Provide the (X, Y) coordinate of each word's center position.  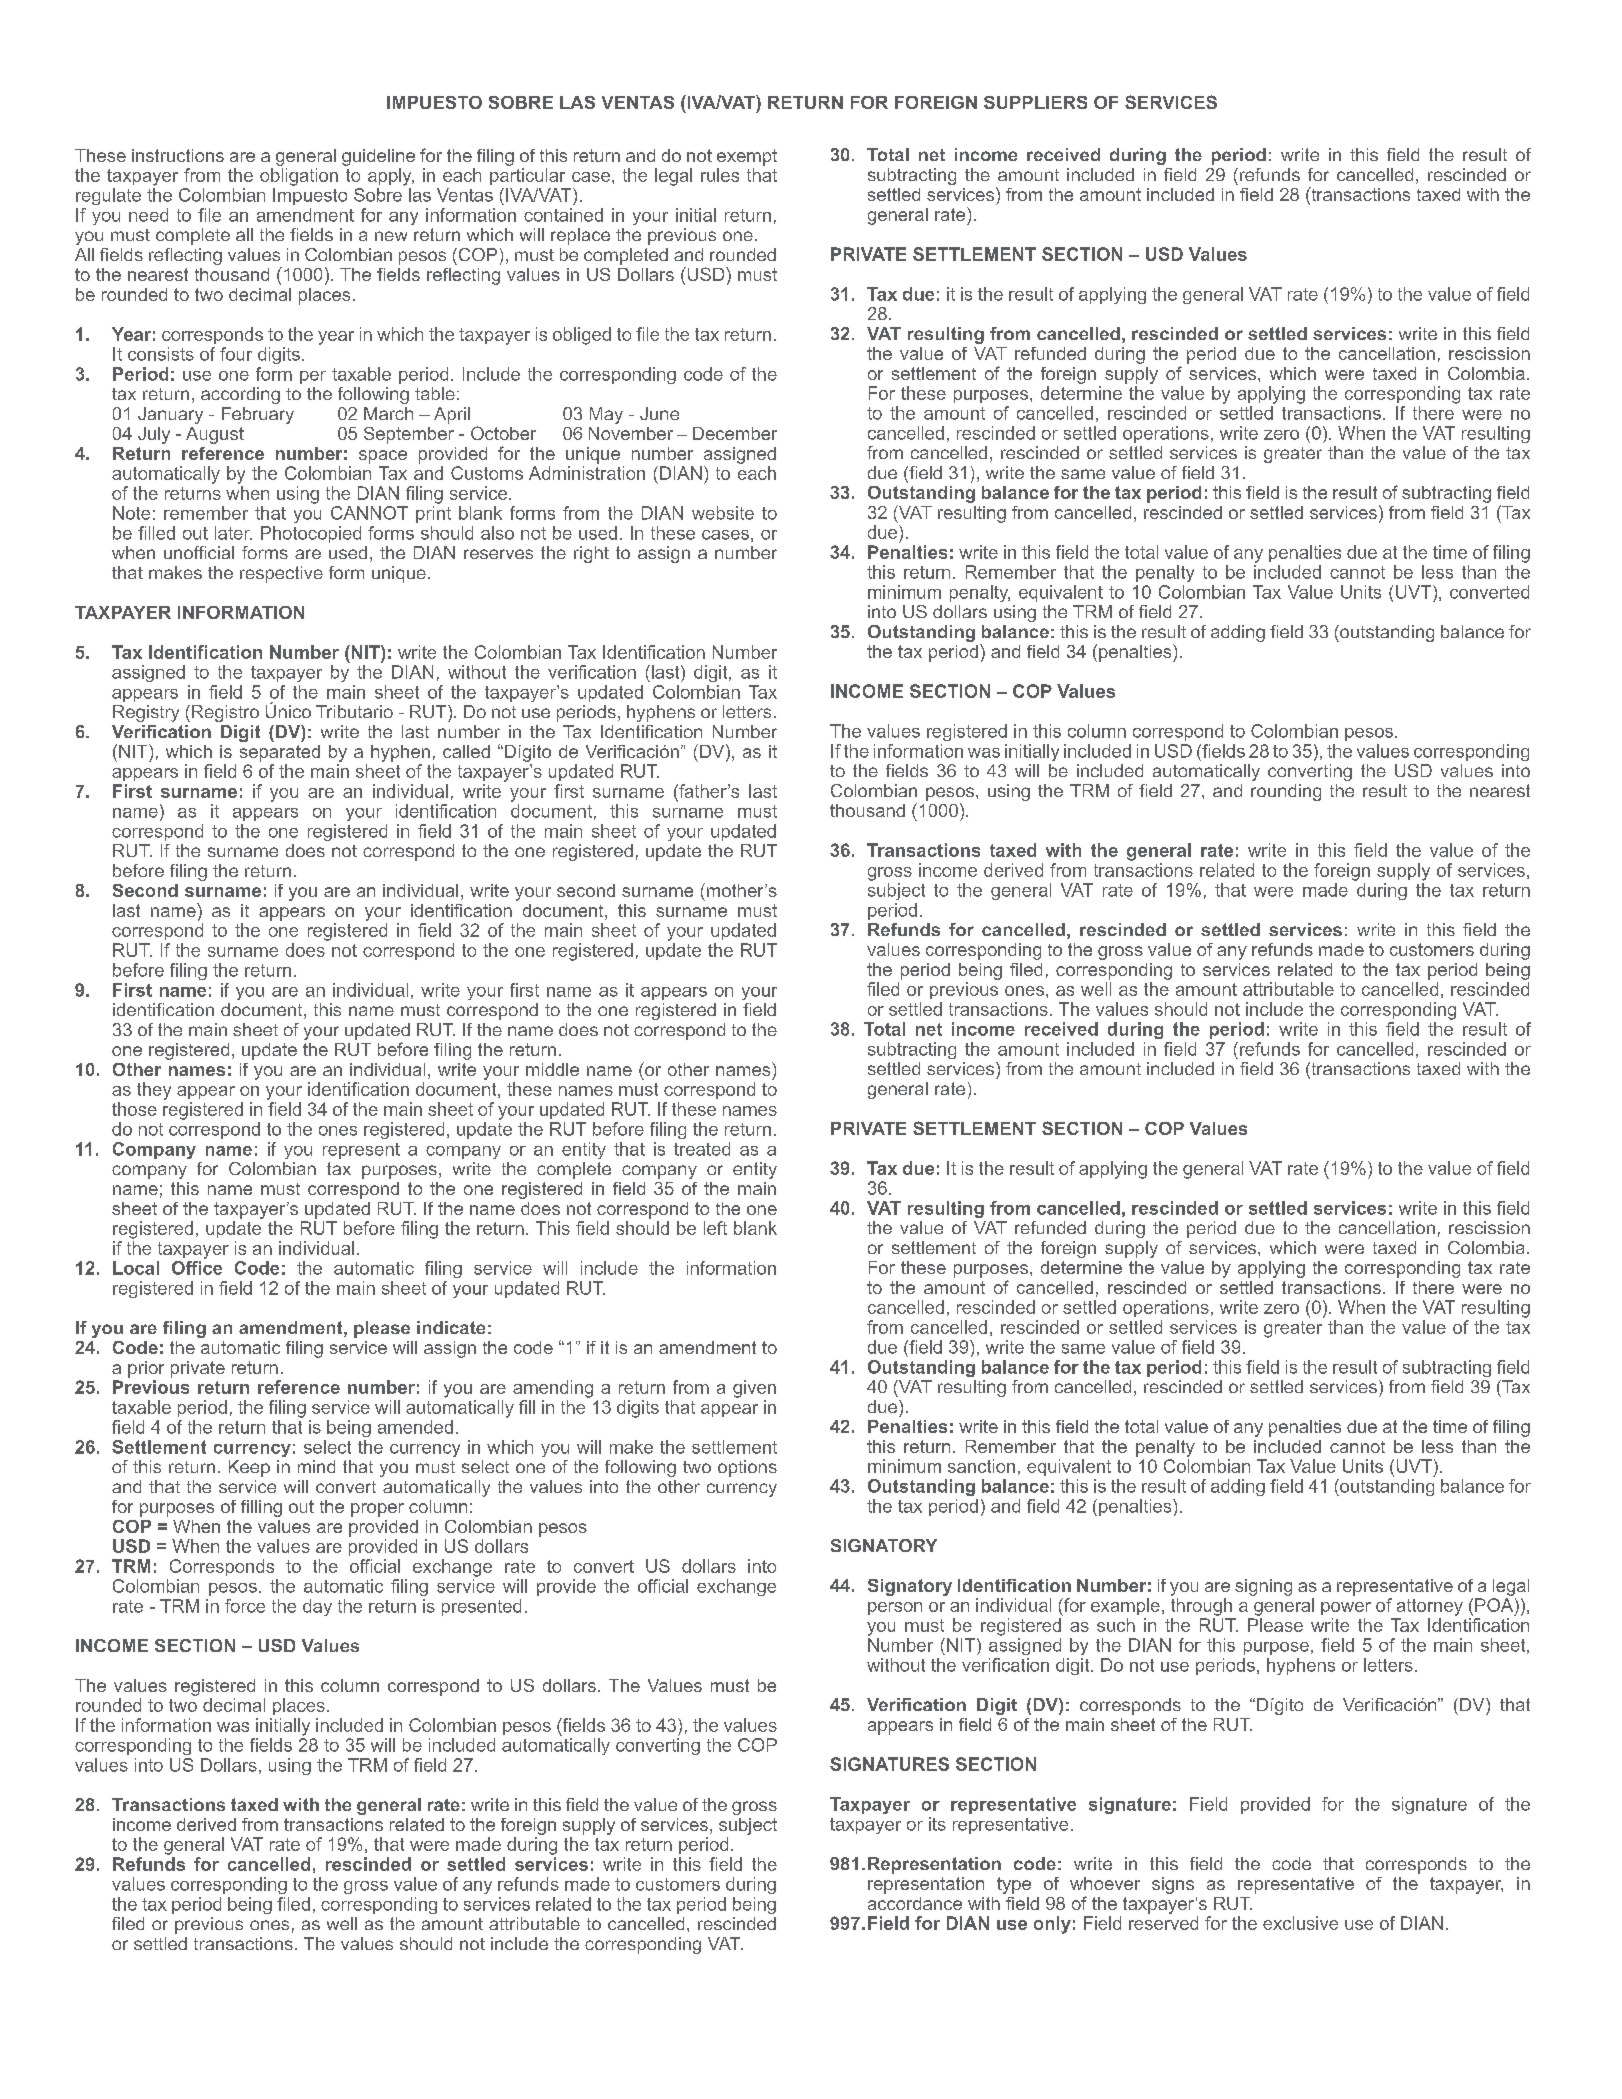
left (715, 1228)
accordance (915, 1903)
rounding (1286, 792)
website (723, 513)
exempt (747, 157)
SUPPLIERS (1035, 102)
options (747, 1468)
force (245, 1606)
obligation (299, 177)
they (154, 1091)
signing (1263, 1587)
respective (281, 574)
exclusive (1300, 1923)
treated (702, 1149)
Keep (249, 1468)
